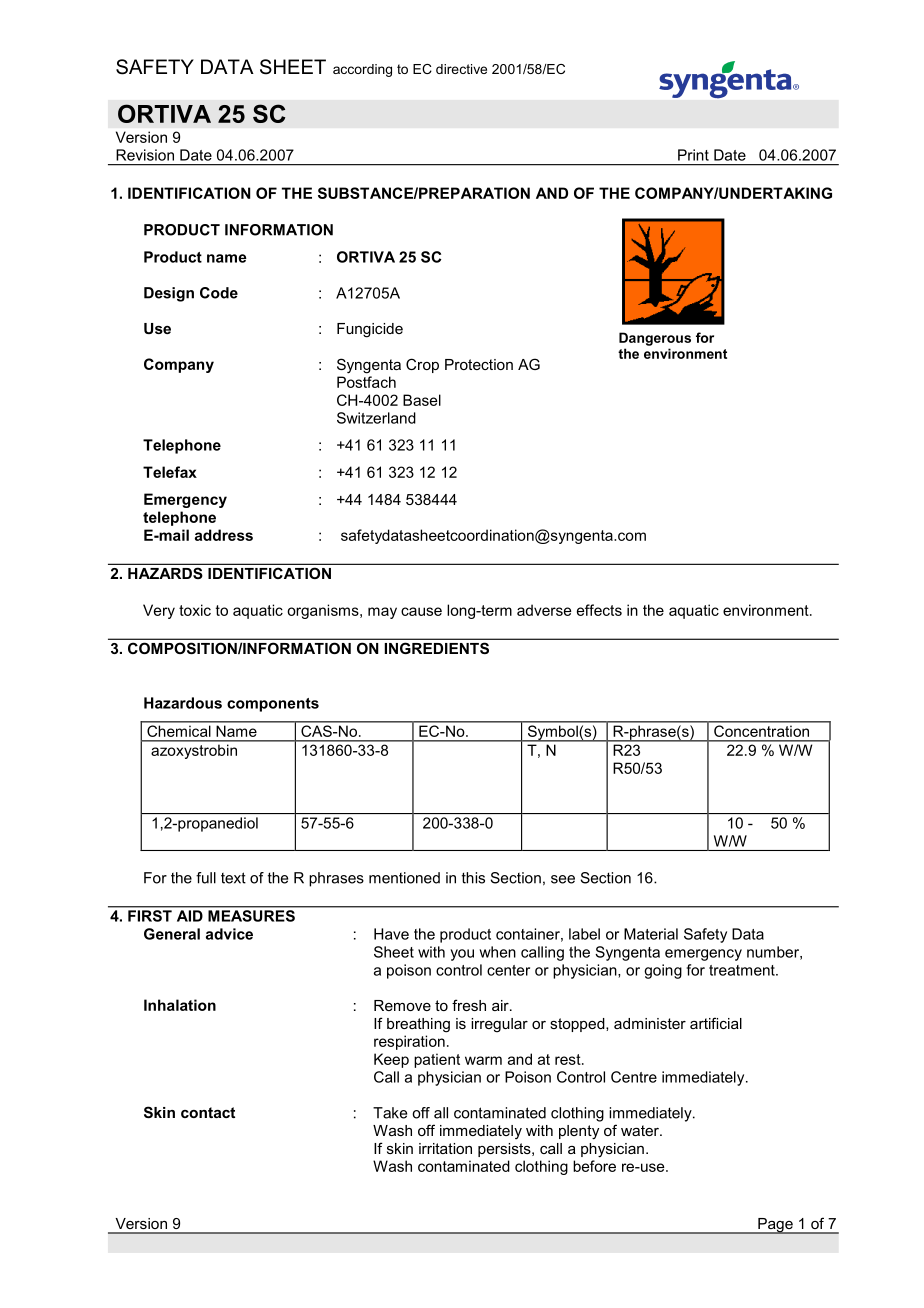  Describe the element at coordinates (693, 155) in the screenshot. I see `Print` at that location.
